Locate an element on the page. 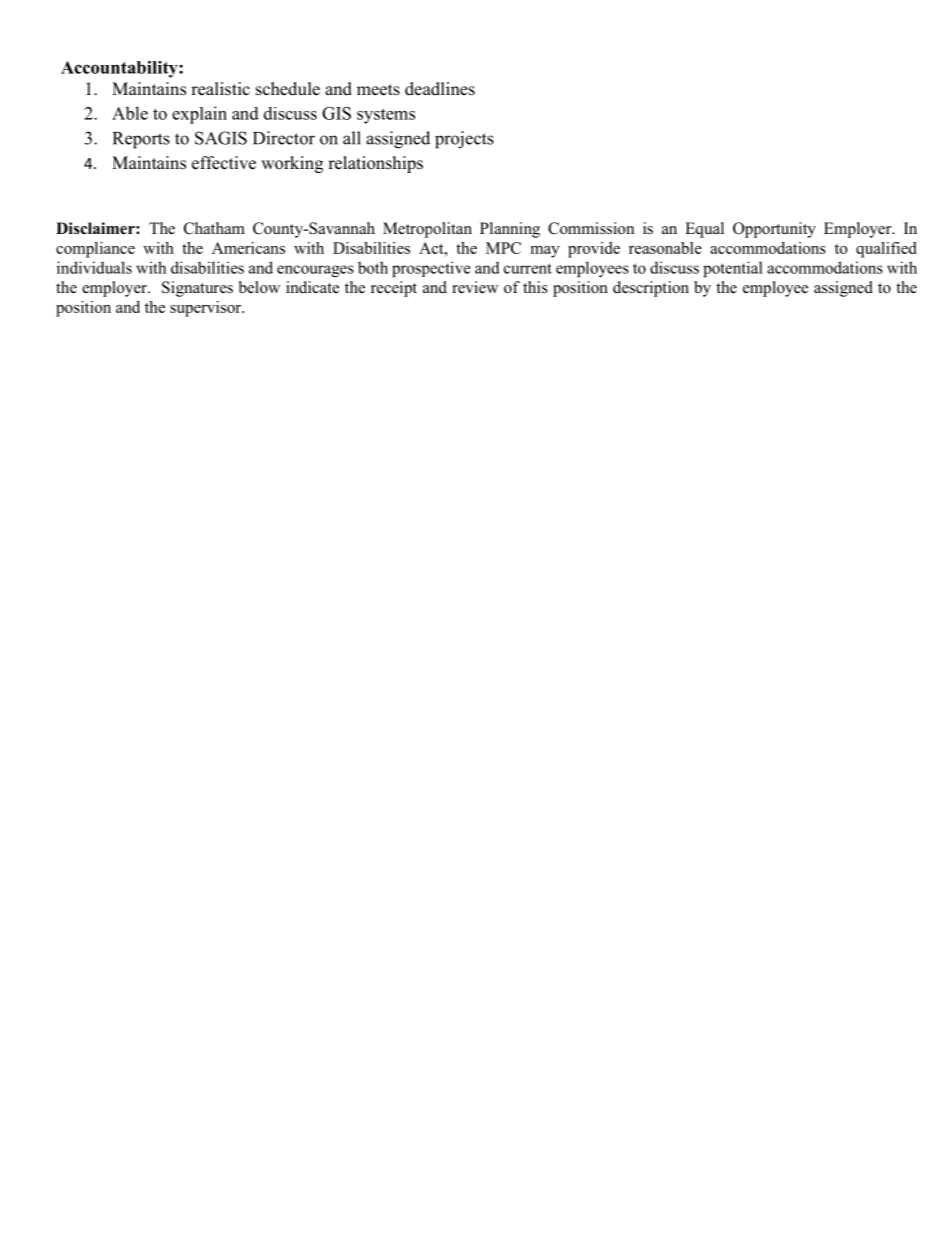 This page has width=952, height=1233. supervisor is located at coordinates (206, 309).
